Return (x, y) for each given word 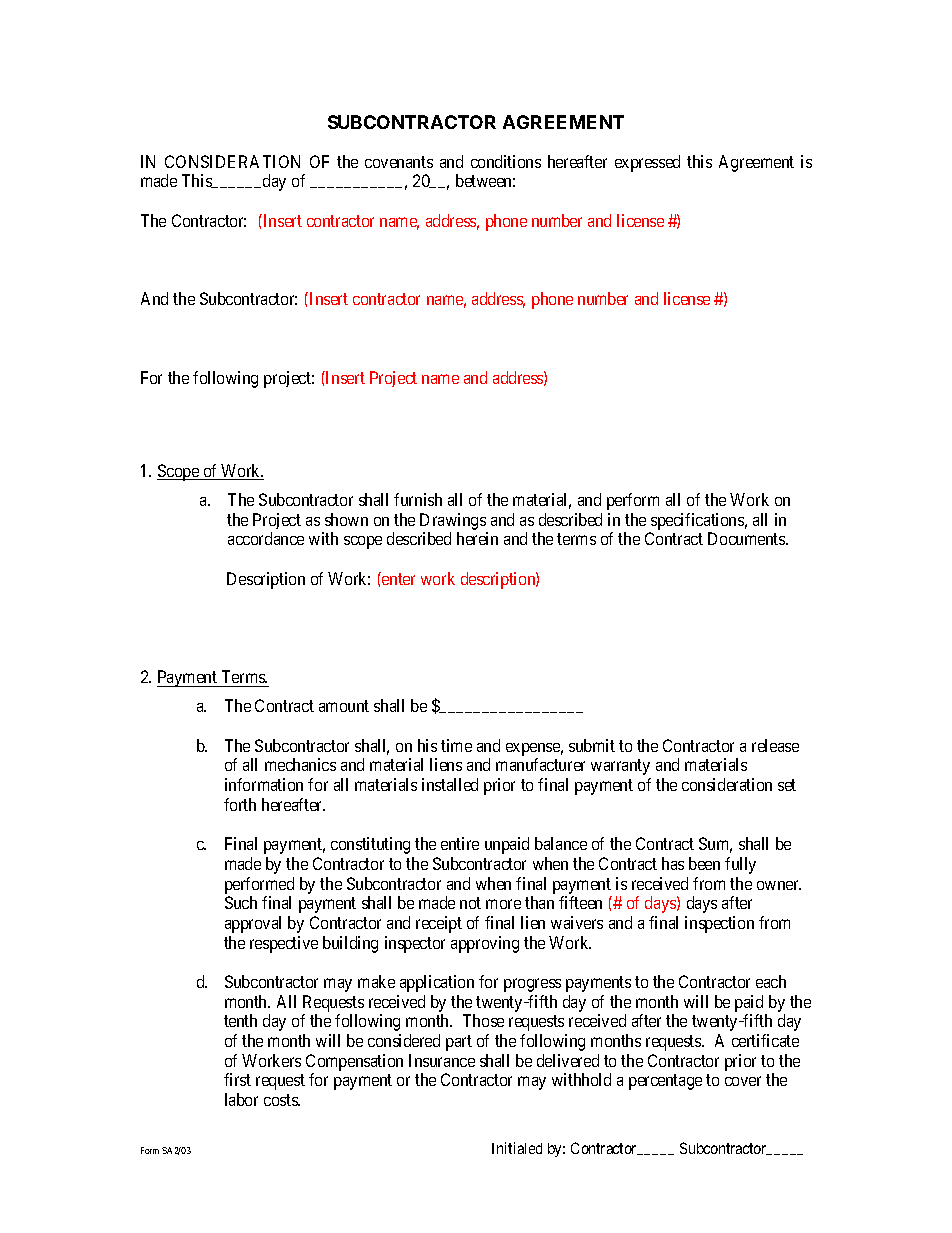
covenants (399, 162)
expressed (647, 163)
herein (477, 538)
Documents (747, 538)
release (775, 745)
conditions (506, 161)
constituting (370, 845)
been (704, 863)
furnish (418, 499)
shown (346, 519)
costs (282, 1100)
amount (344, 706)
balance (561, 843)
